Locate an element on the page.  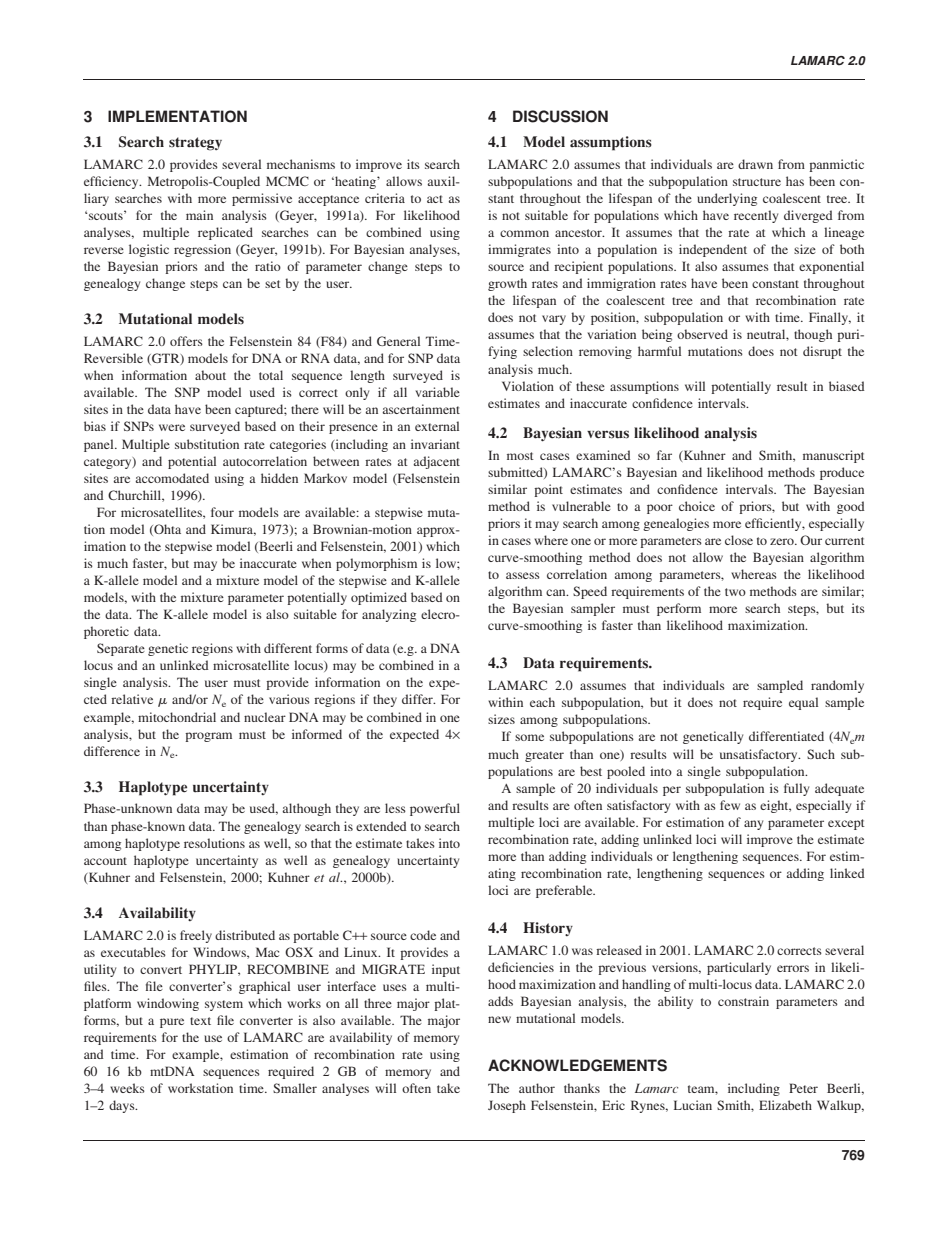
two is located at coordinates (735, 592).
